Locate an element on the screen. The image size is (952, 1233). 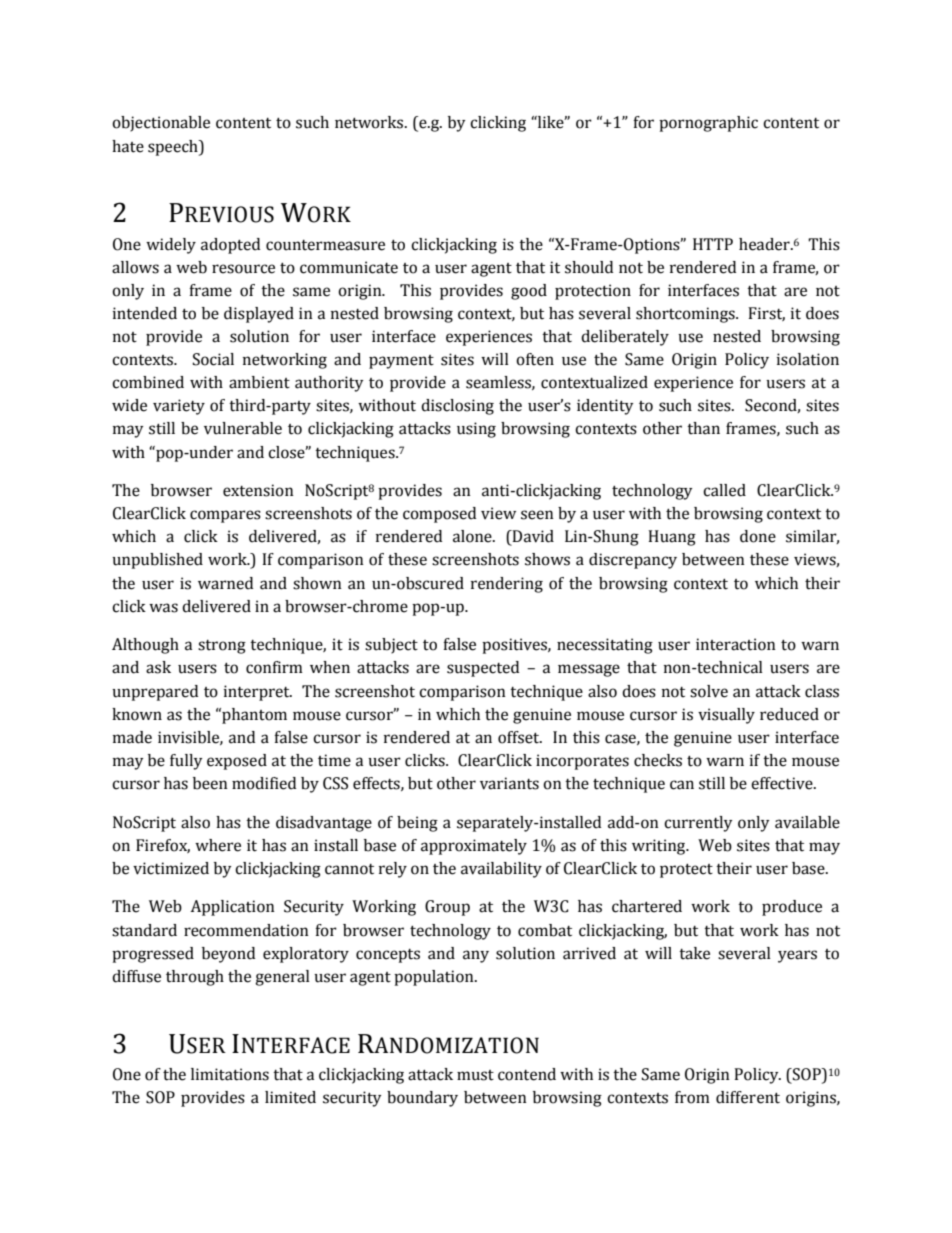
speech is located at coordinates (174, 148).
